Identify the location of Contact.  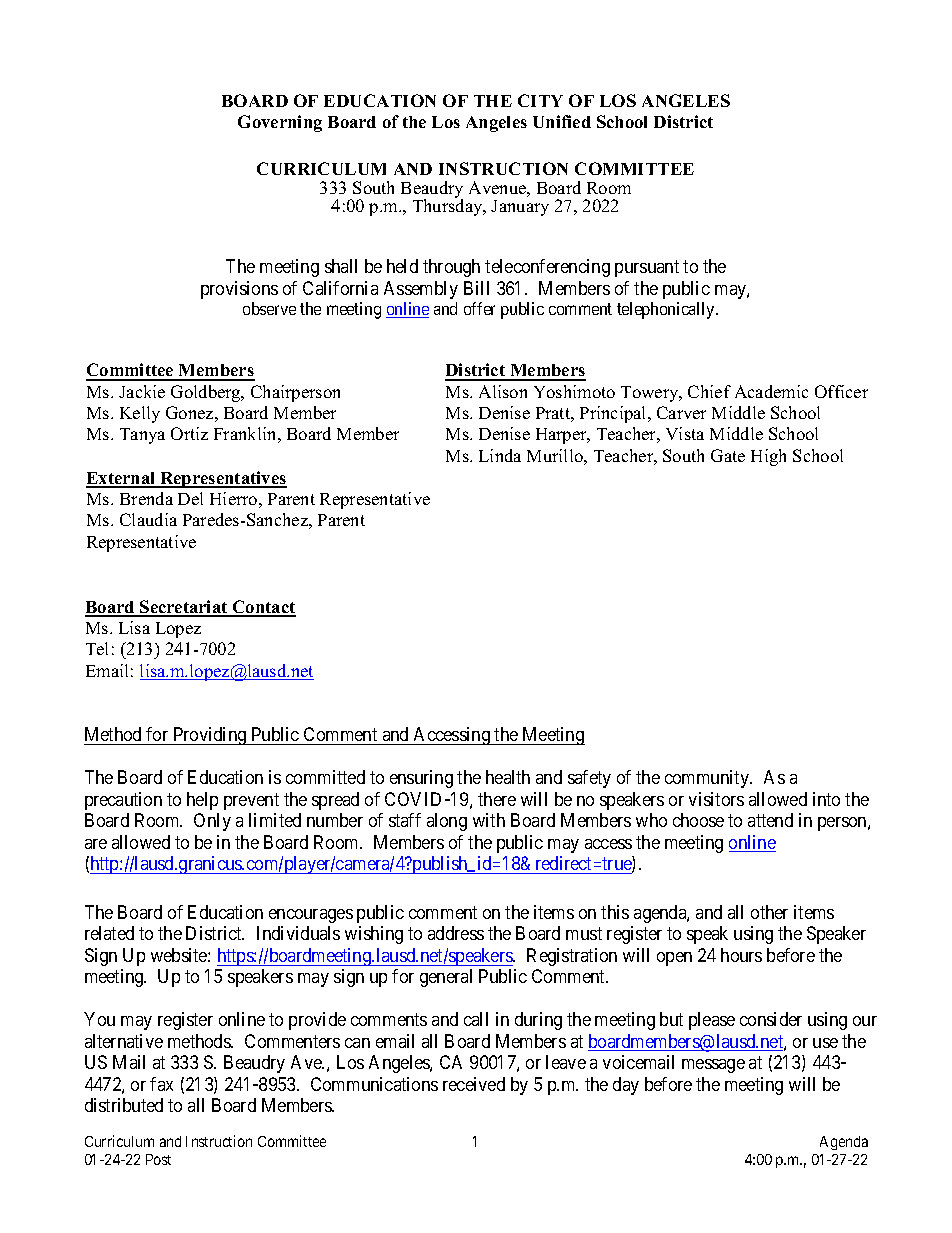
(263, 608).
